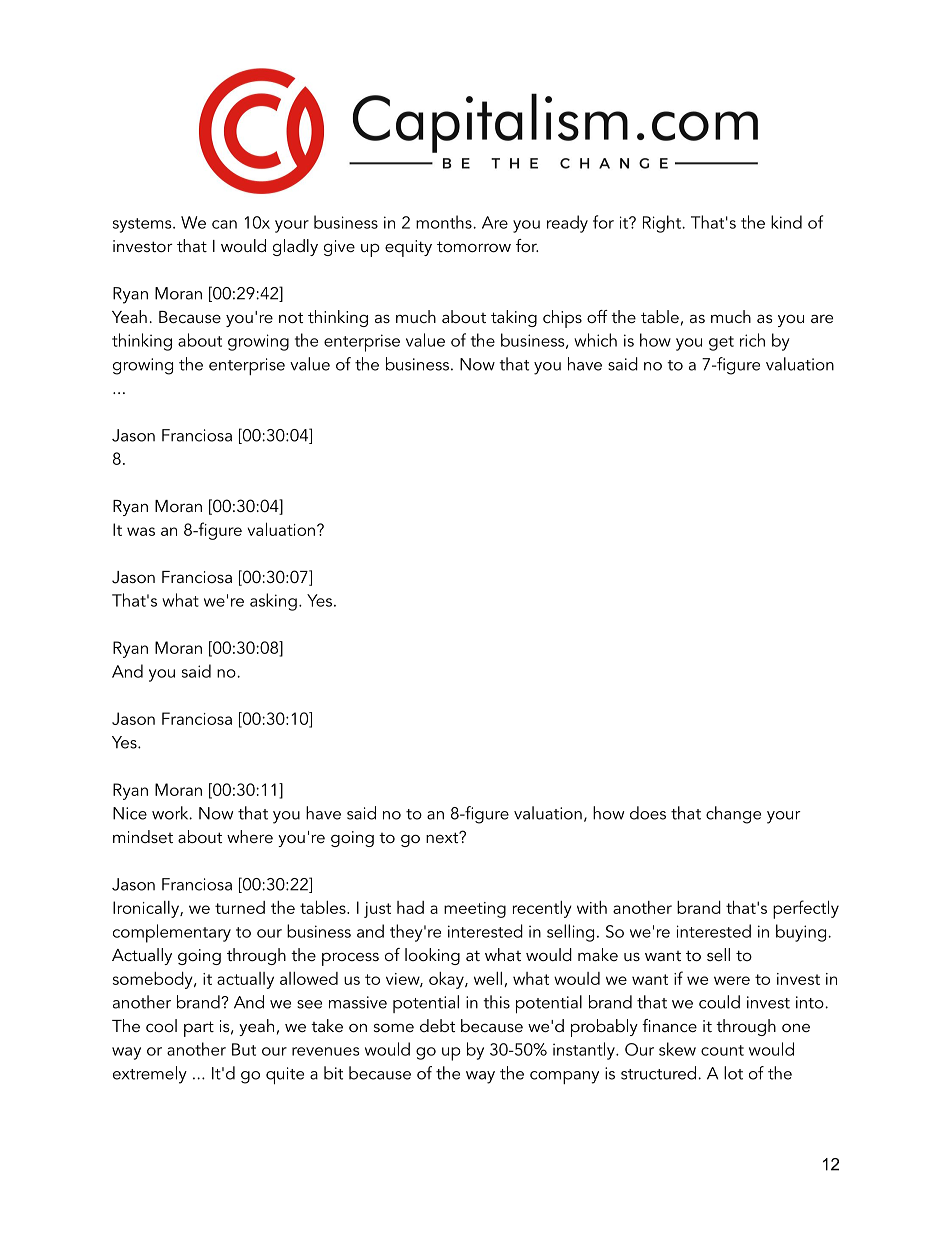 The width and height of the document is (952, 1233). Describe the element at coordinates (437, 1025) in the document. I see `debt` at that location.
